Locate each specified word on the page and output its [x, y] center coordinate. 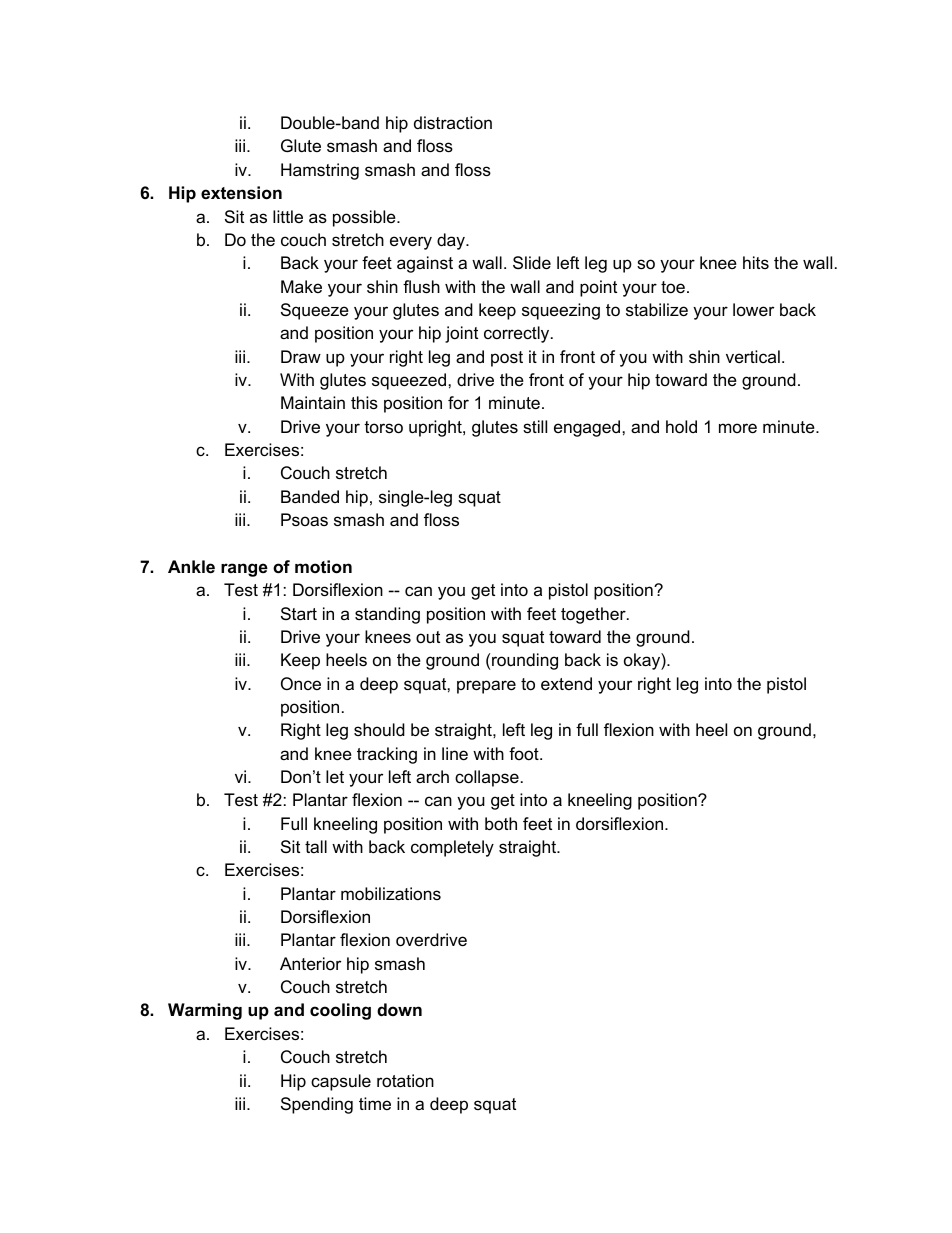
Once [301, 683]
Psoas [304, 519]
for [458, 402]
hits [756, 262]
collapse [487, 778]
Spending [317, 1105]
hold [681, 427]
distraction [453, 122]
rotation [405, 1080]
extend [566, 684]
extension [241, 193]
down [399, 1010]
